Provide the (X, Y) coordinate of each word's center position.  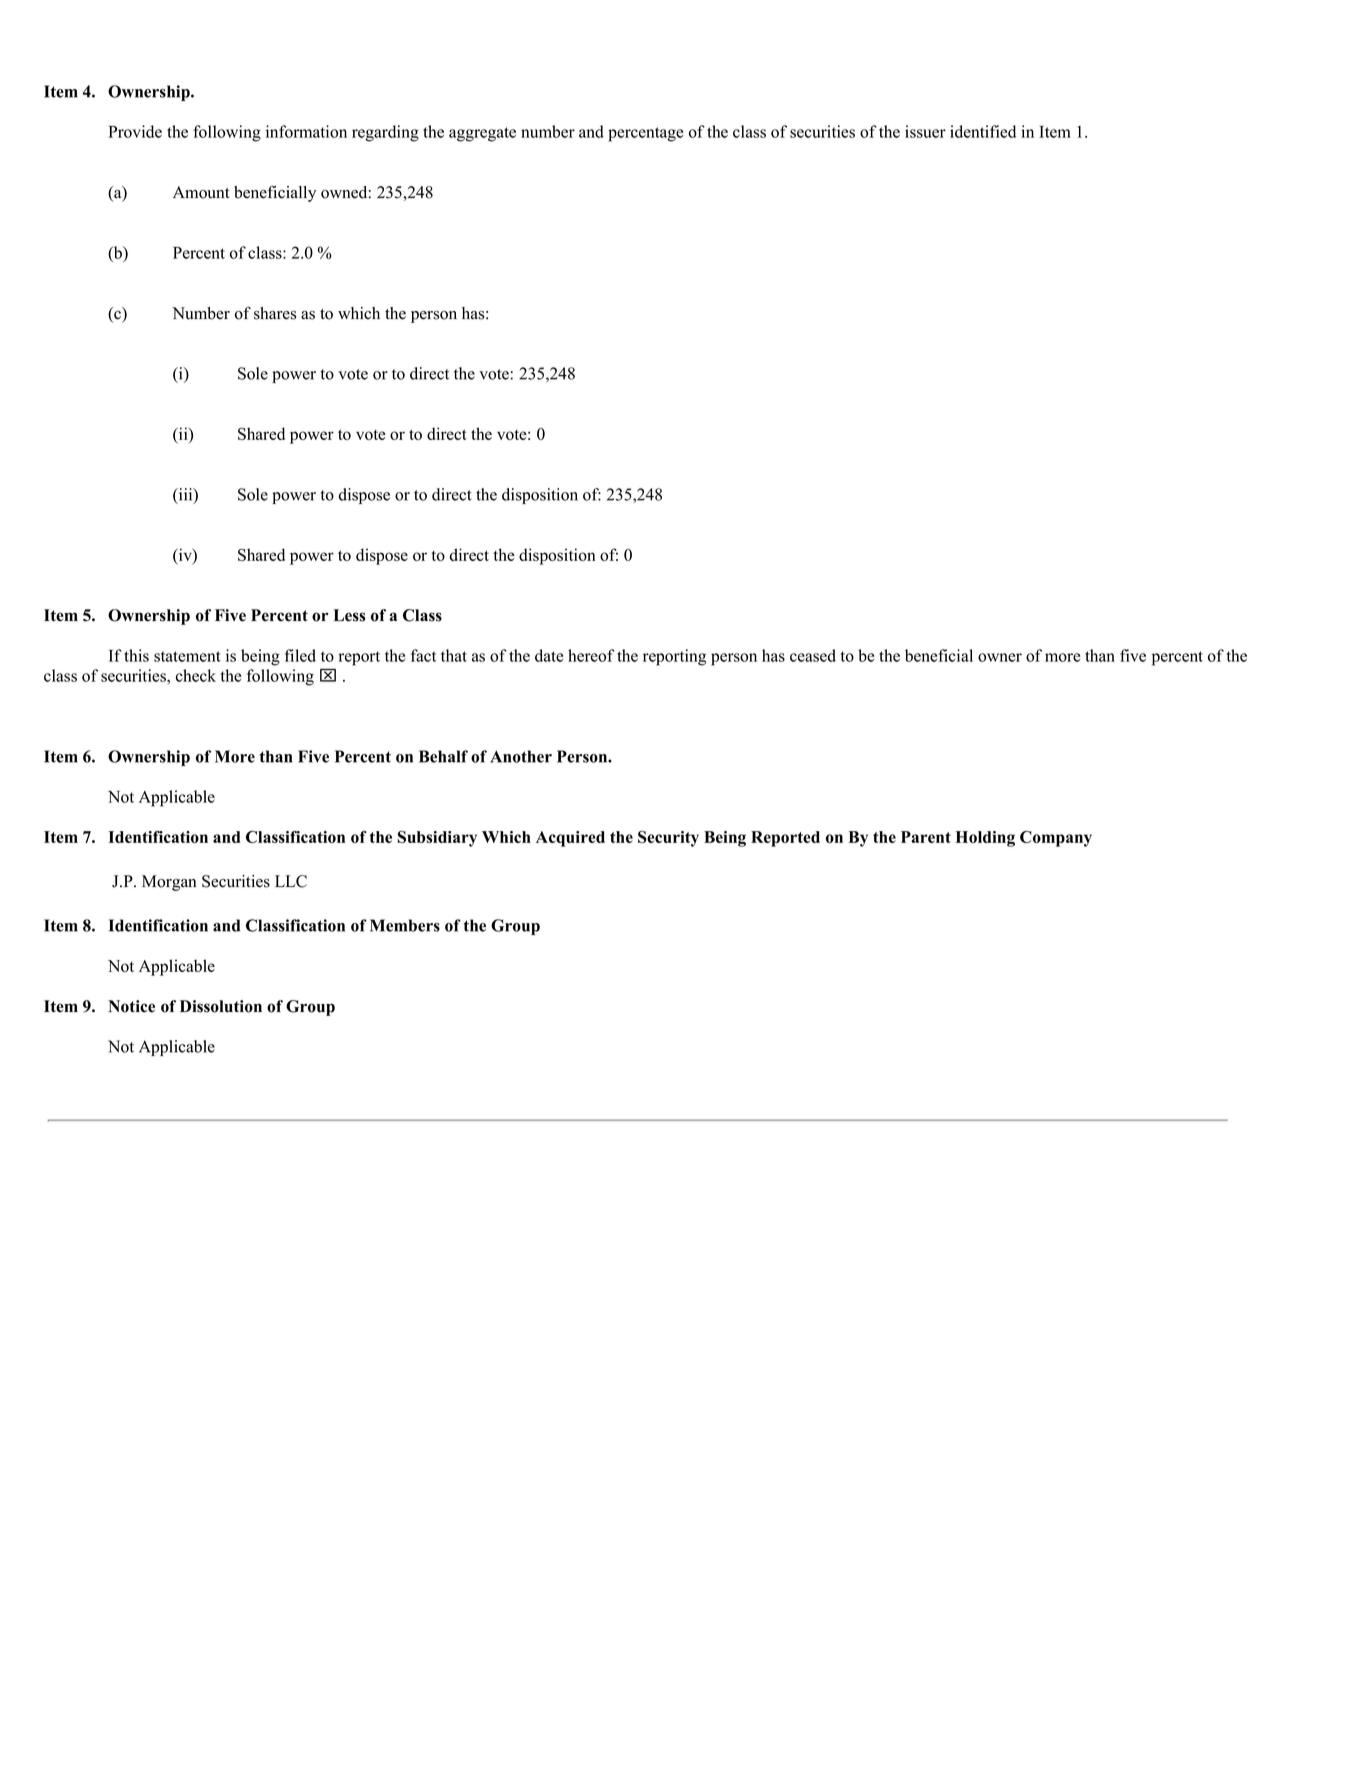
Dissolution (221, 1006)
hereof (591, 655)
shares (275, 313)
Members (405, 925)
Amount (201, 192)
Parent (926, 837)
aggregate (482, 134)
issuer (925, 131)
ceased (813, 655)
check (196, 675)
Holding (985, 839)
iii (185, 495)
